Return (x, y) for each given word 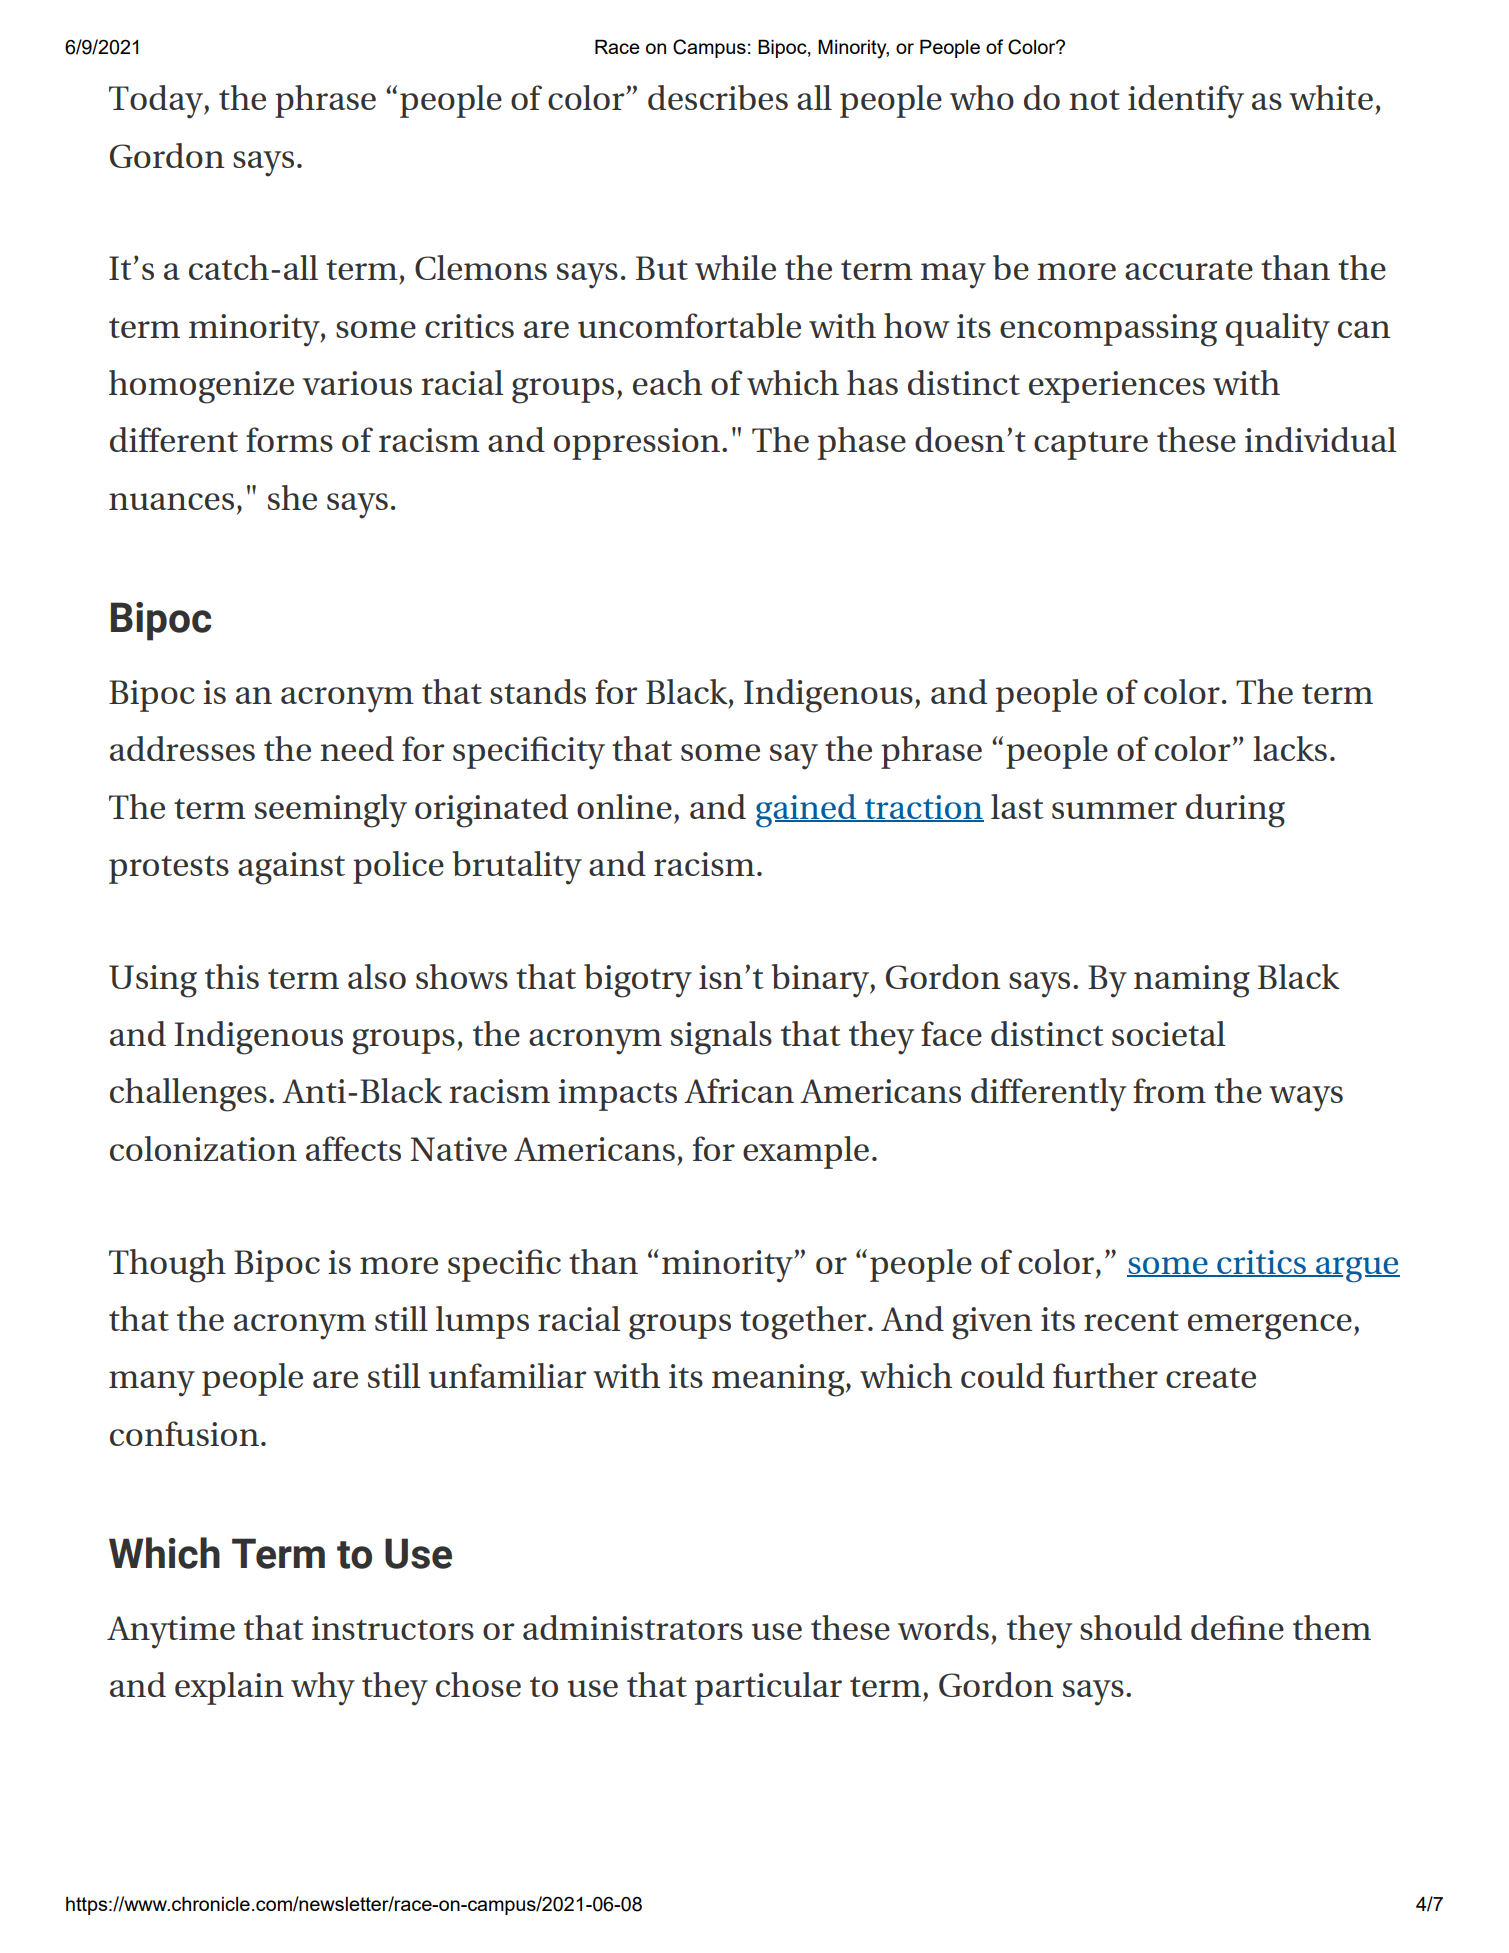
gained (807, 811)
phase (862, 443)
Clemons (481, 267)
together (804, 1323)
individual (1320, 439)
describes (718, 97)
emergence (1270, 1327)
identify (1186, 102)
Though (167, 1266)
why (323, 1689)
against (291, 868)
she (292, 497)
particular (768, 1688)
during (1235, 811)
